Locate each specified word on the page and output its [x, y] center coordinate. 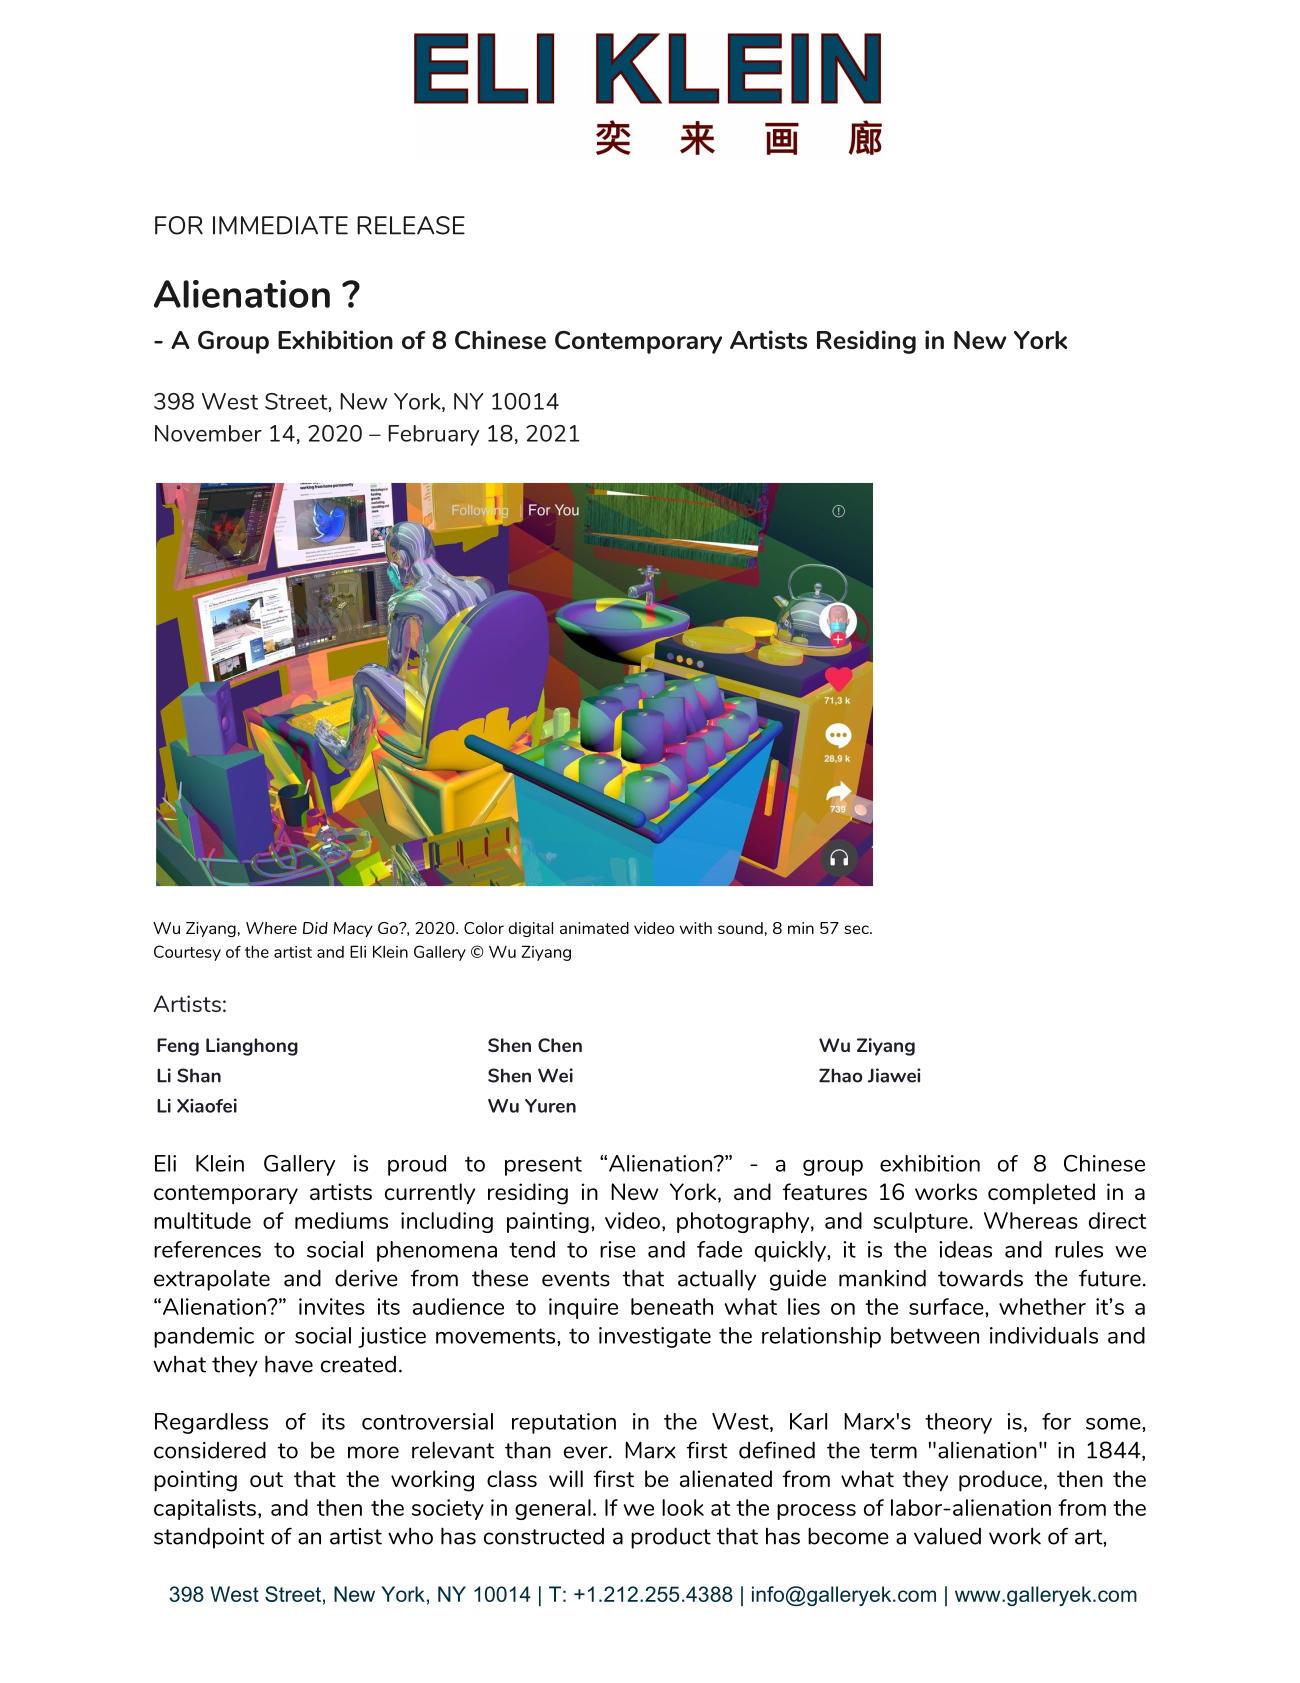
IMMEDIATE [280, 225]
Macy [353, 929]
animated [594, 928]
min [801, 928]
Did [315, 928]
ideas [965, 1249]
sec [857, 929]
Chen [560, 1045]
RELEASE [411, 225]
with [696, 928]
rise [618, 1249]
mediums [341, 1220]
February [433, 435]
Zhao [841, 1075]
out [266, 1479]
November [208, 433]
